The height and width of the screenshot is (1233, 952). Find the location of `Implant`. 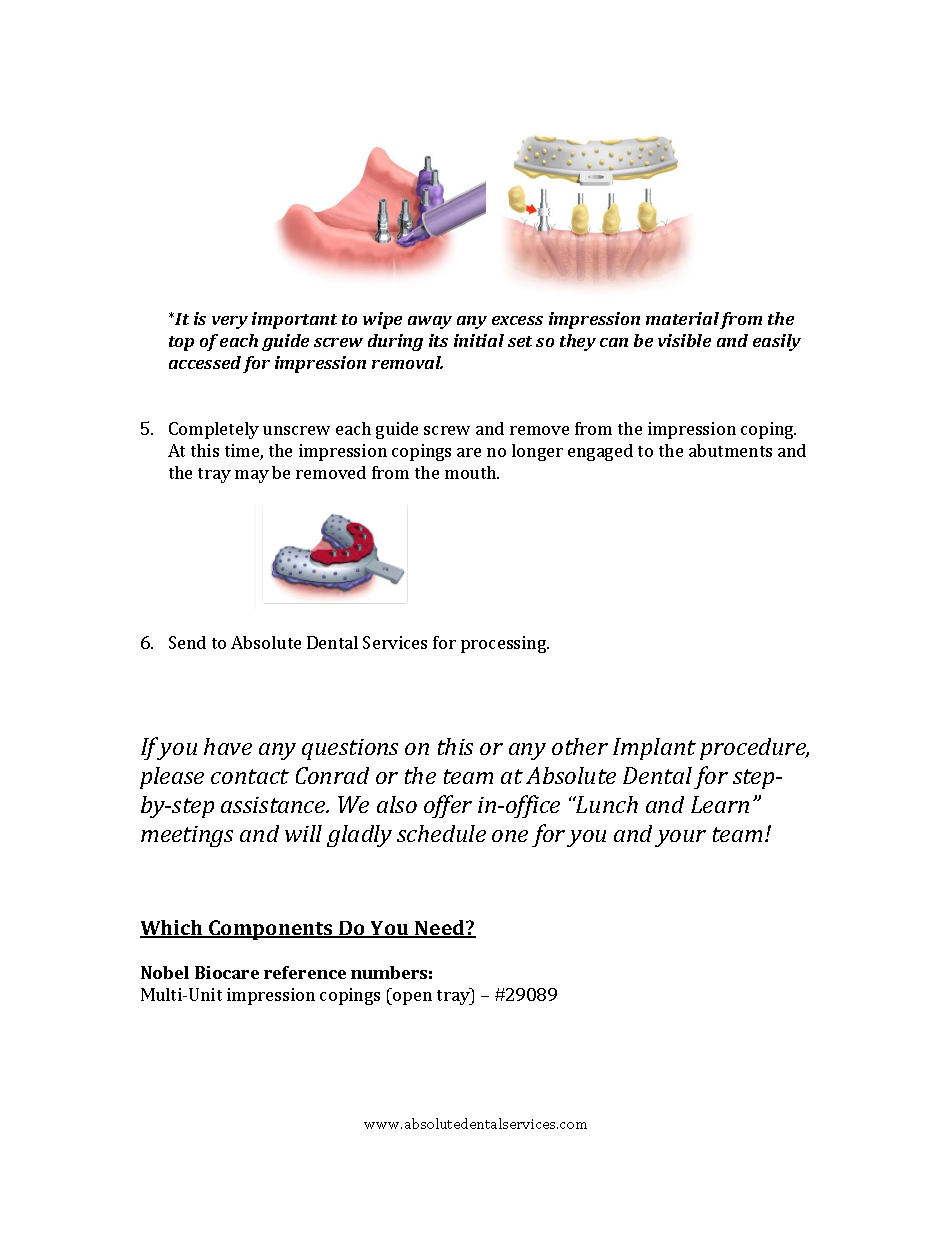

Implant is located at coordinates (654, 749).
